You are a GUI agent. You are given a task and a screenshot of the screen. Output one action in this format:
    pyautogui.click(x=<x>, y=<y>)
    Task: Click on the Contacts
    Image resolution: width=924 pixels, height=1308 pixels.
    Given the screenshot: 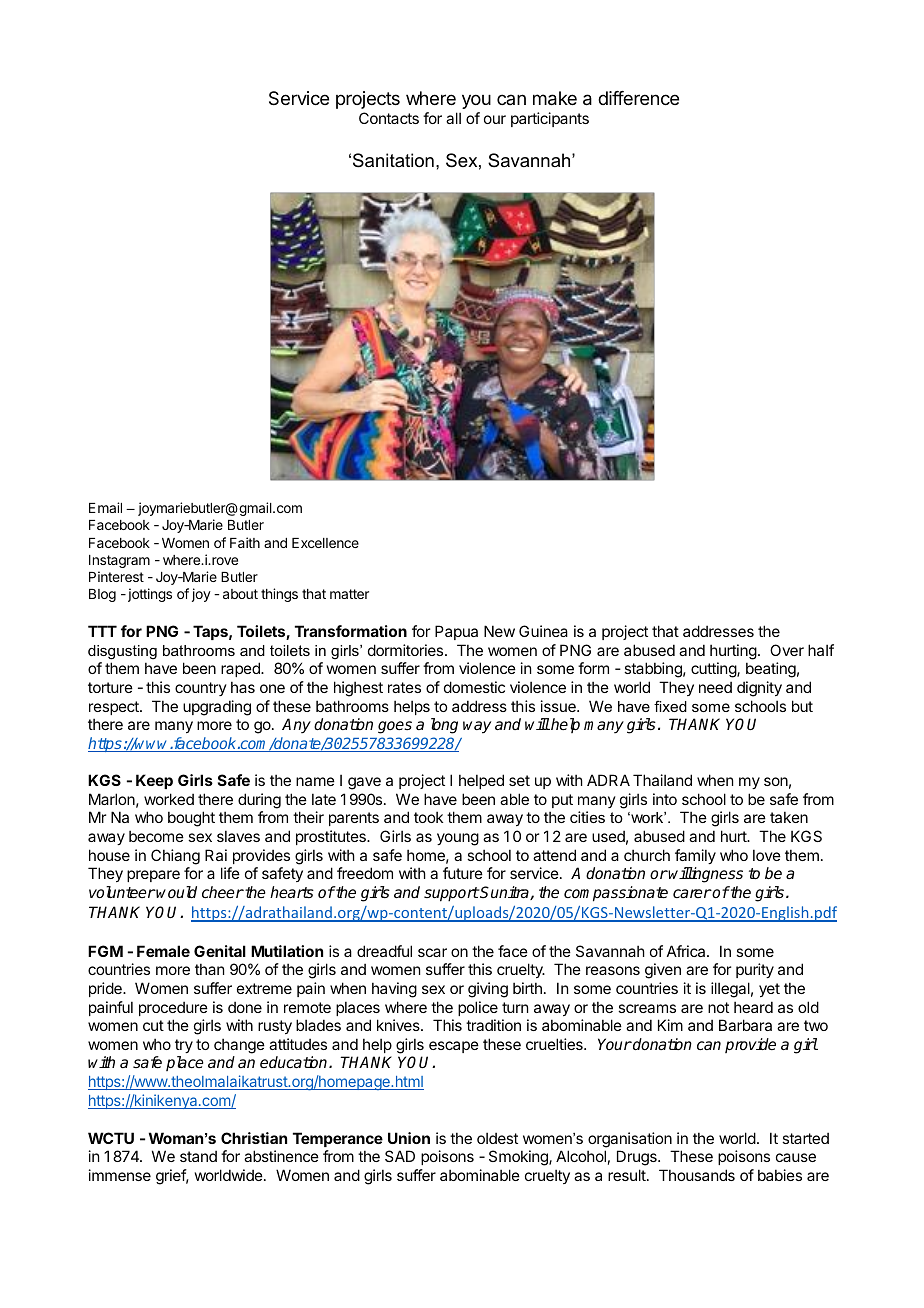 What is the action you would take?
    pyautogui.click(x=389, y=118)
